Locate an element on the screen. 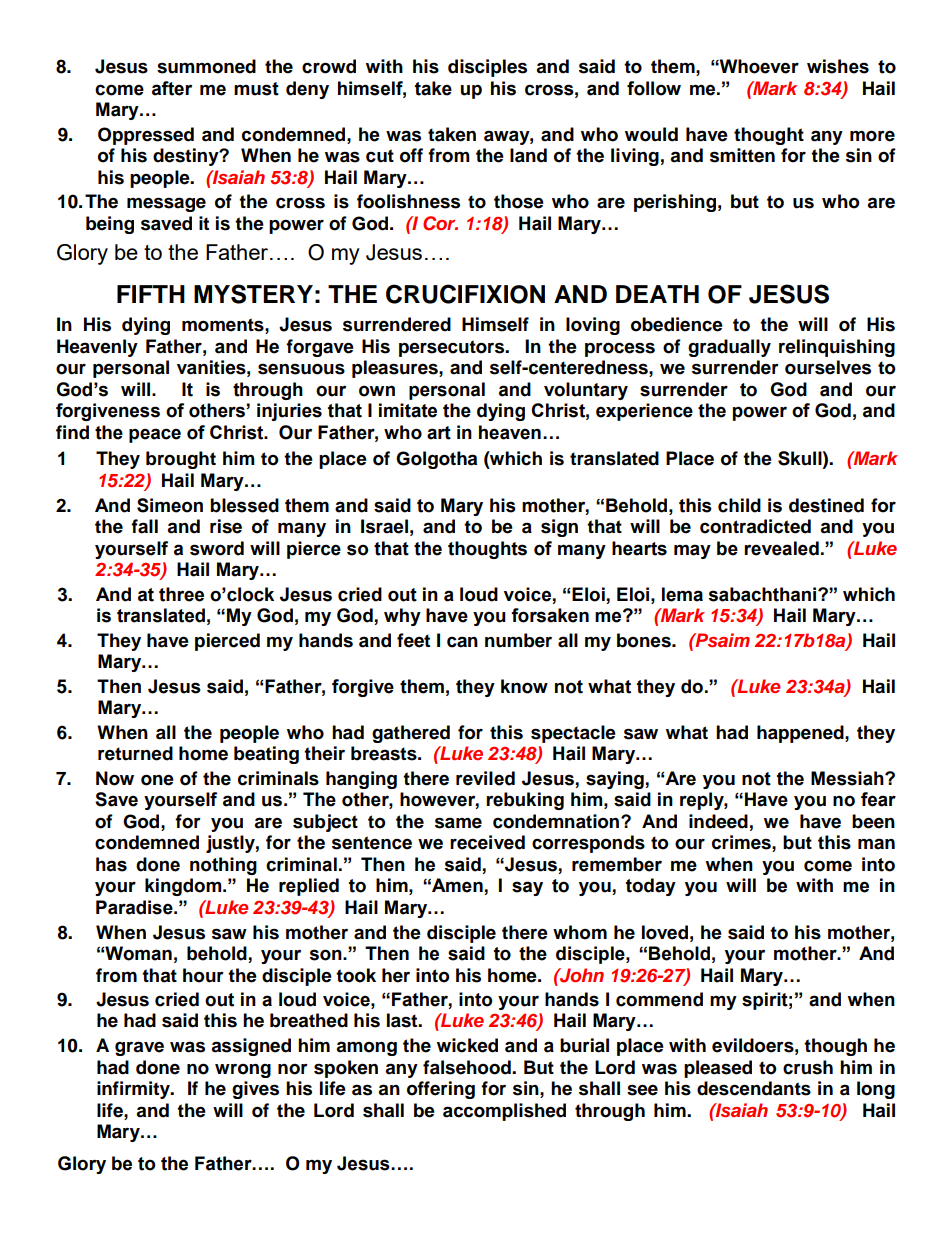 The width and height of the screenshot is (952, 1233). three is located at coordinates (181, 594).
